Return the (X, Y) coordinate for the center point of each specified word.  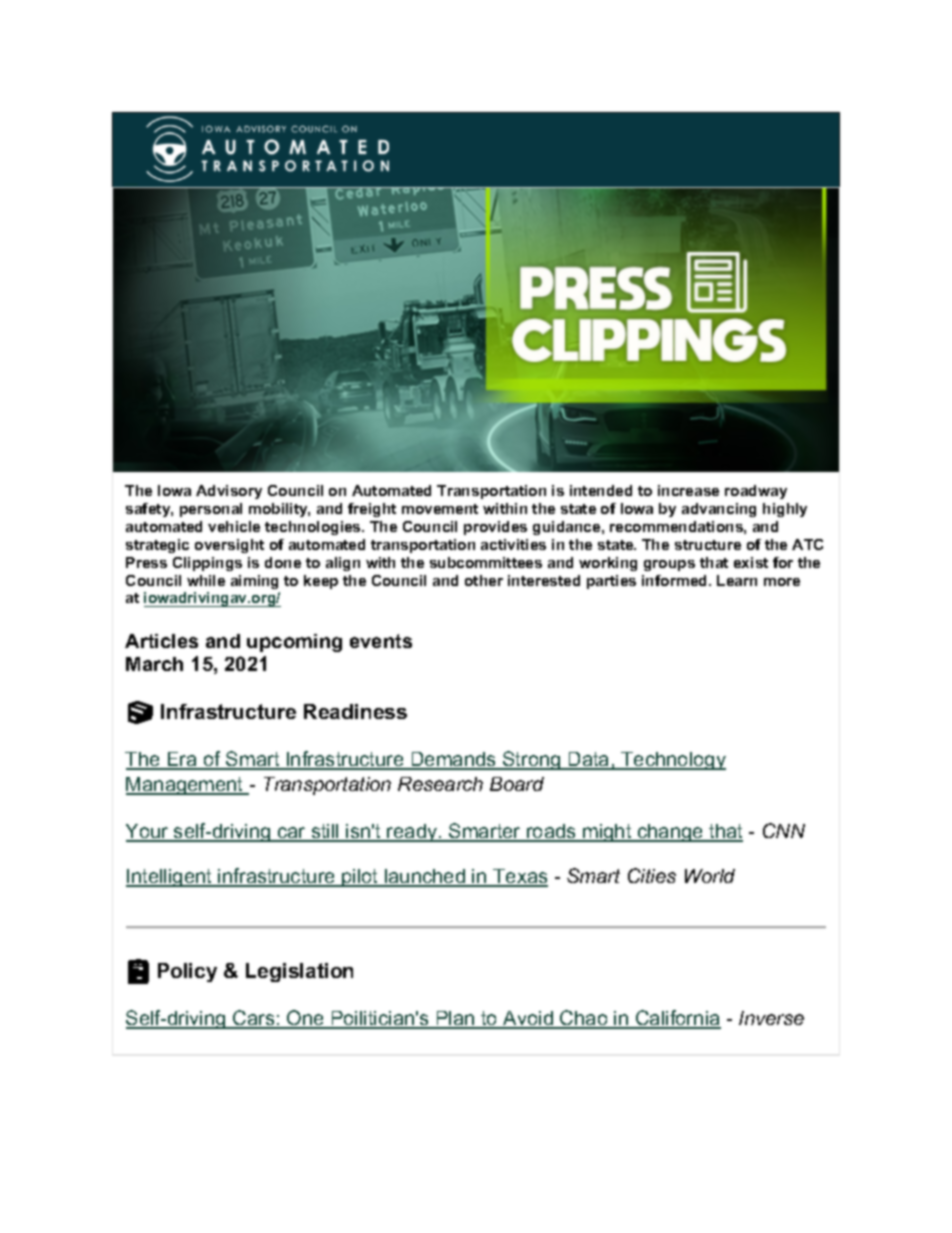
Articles (161, 641)
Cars (254, 1019)
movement (440, 509)
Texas (519, 877)
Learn (737, 580)
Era (182, 760)
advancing (719, 510)
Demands (453, 760)
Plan (455, 1019)
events (381, 641)
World (710, 876)
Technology (673, 761)
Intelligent (170, 878)
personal (211, 510)
